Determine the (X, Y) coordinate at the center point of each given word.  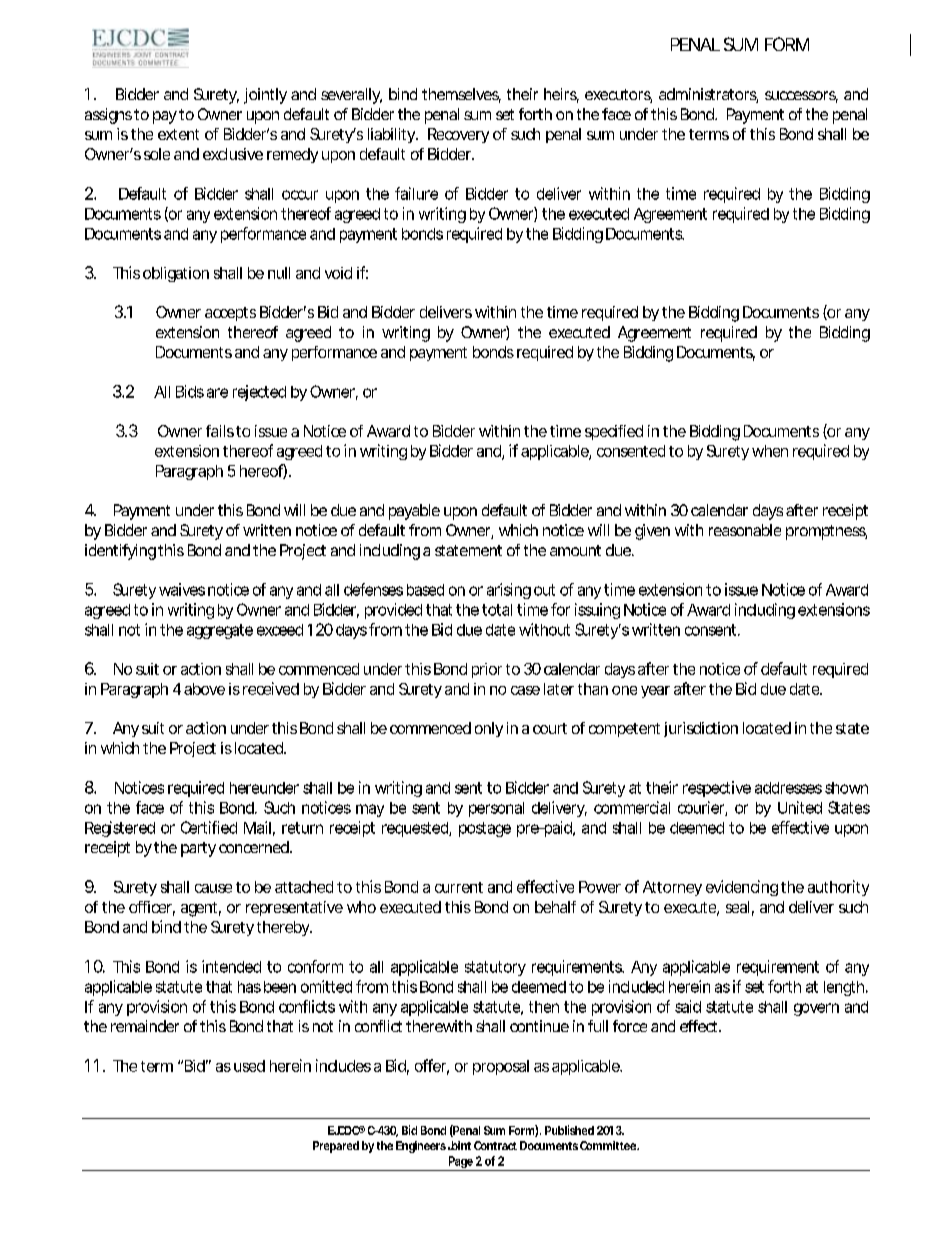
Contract (495, 1145)
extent (178, 134)
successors (801, 97)
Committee (609, 1145)
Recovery (458, 135)
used (249, 1066)
